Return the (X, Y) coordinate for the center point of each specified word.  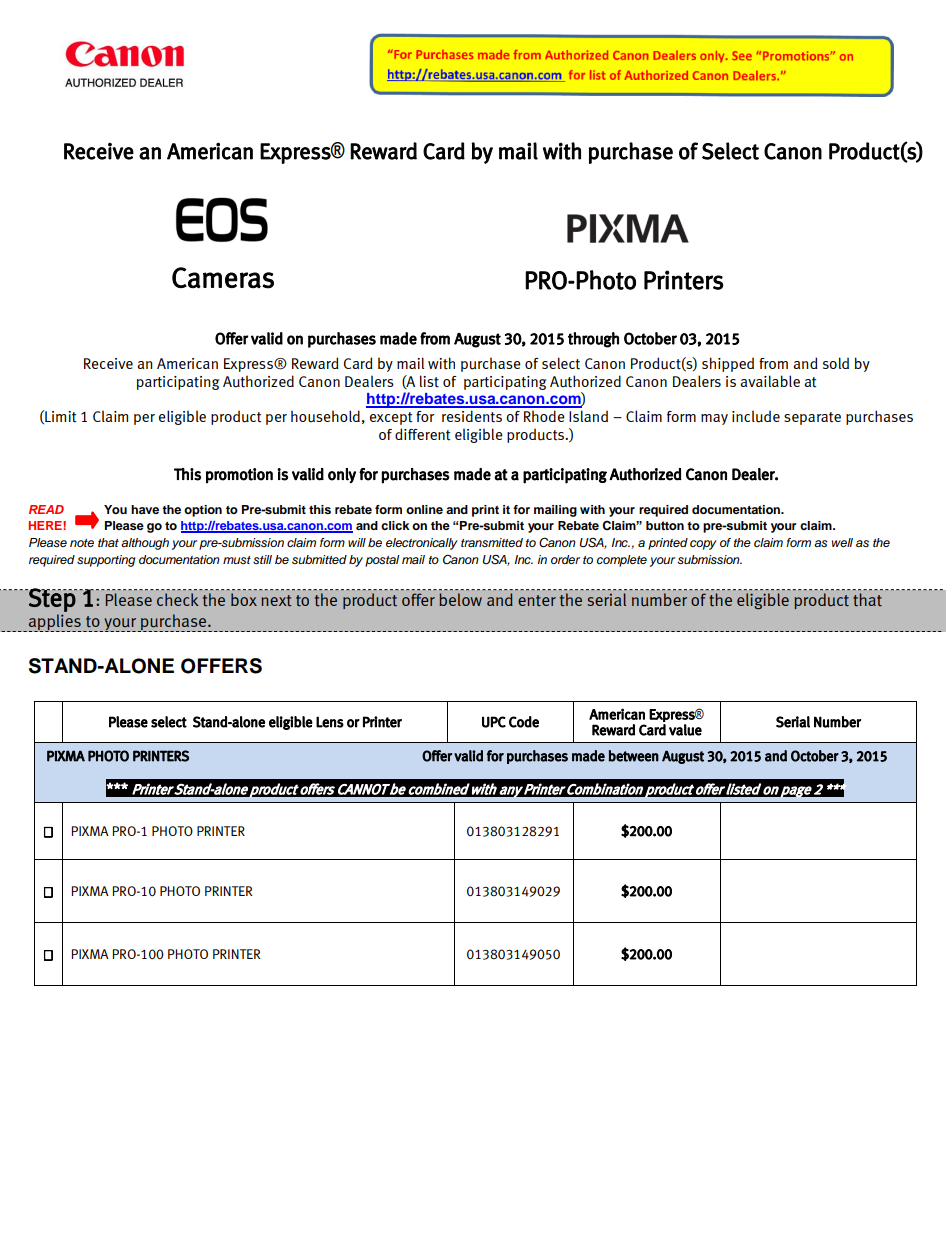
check (178, 599)
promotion (239, 476)
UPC (494, 722)
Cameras (223, 278)
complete (622, 561)
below (460, 599)
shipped (728, 364)
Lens (330, 722)
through (593, 340)
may (714, 419)
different (422, 434)
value (685, 730)
